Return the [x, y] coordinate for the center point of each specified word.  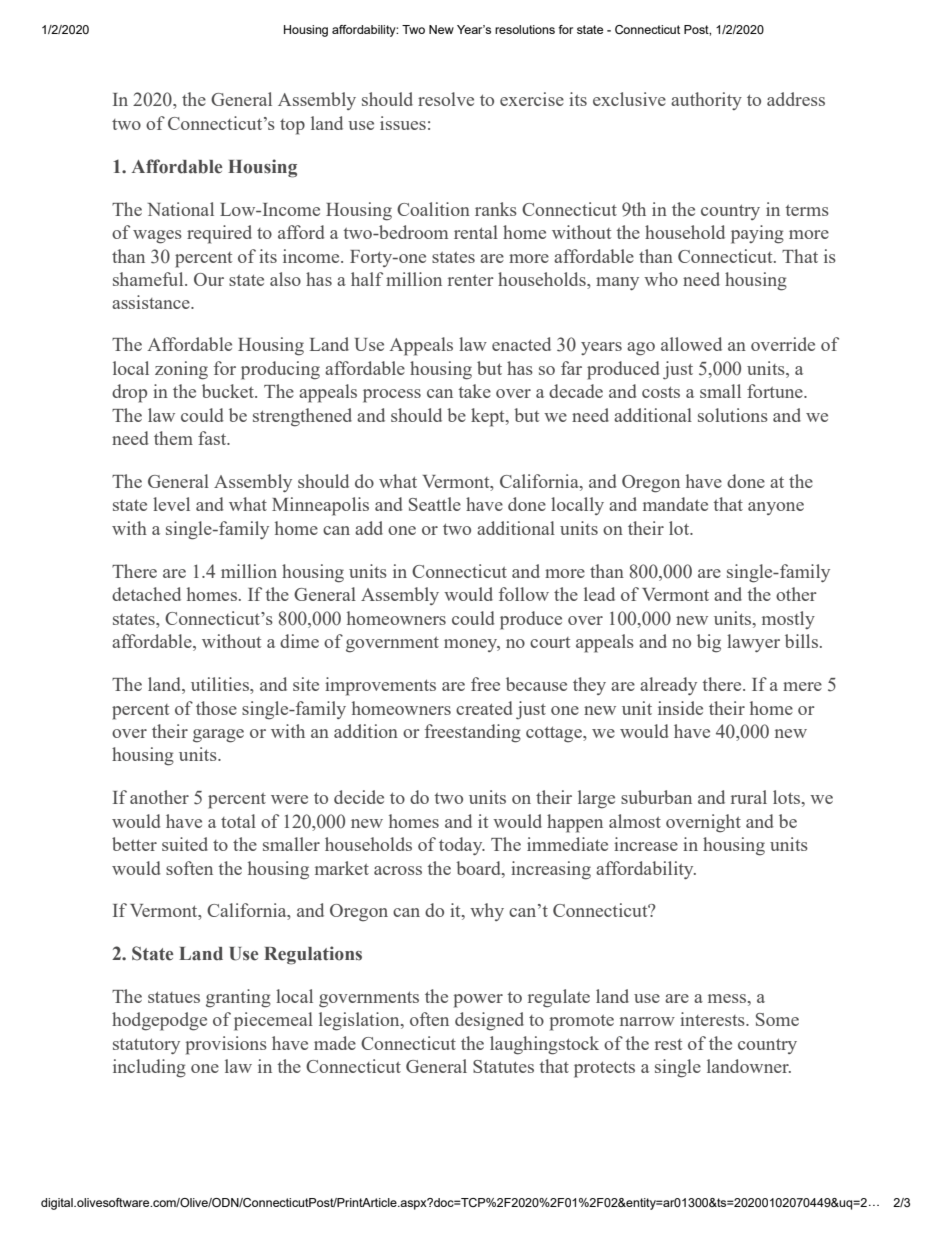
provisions [226, 1045]
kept [489, 417]
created [484, 708]
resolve [446, 99]
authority [706, 101]
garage [218, 736]
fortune [776, 391]
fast [213, 438]
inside [680, 708]
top [292, 127]
